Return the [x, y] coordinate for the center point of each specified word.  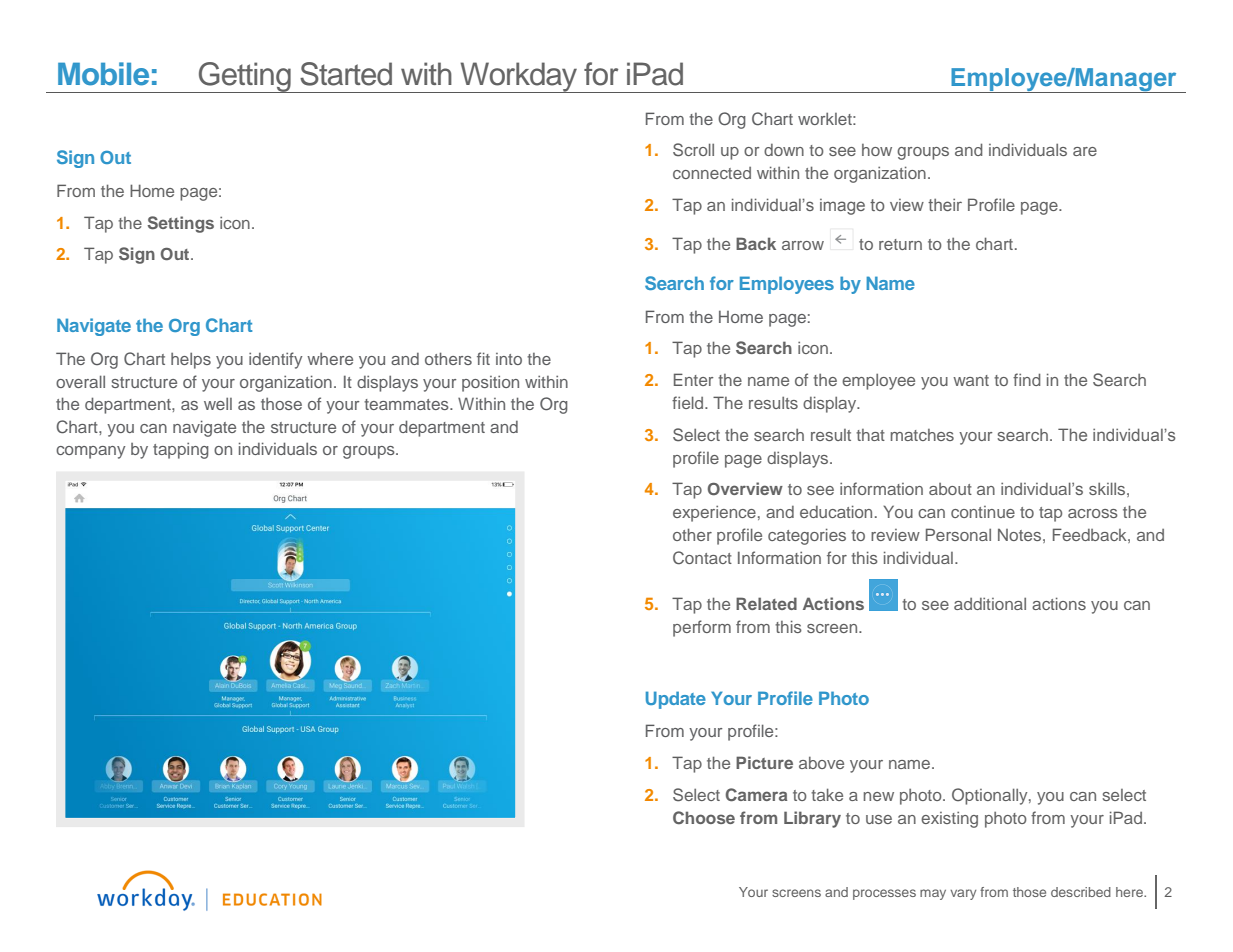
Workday [518, 77]
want [971, 380]
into [509, 359]
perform [702, 628]
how [877, 150]
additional [990, 603]
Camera [756, 795]
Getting [245, 77]
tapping [181, 450]
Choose [704, 818]
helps [191, 360]
